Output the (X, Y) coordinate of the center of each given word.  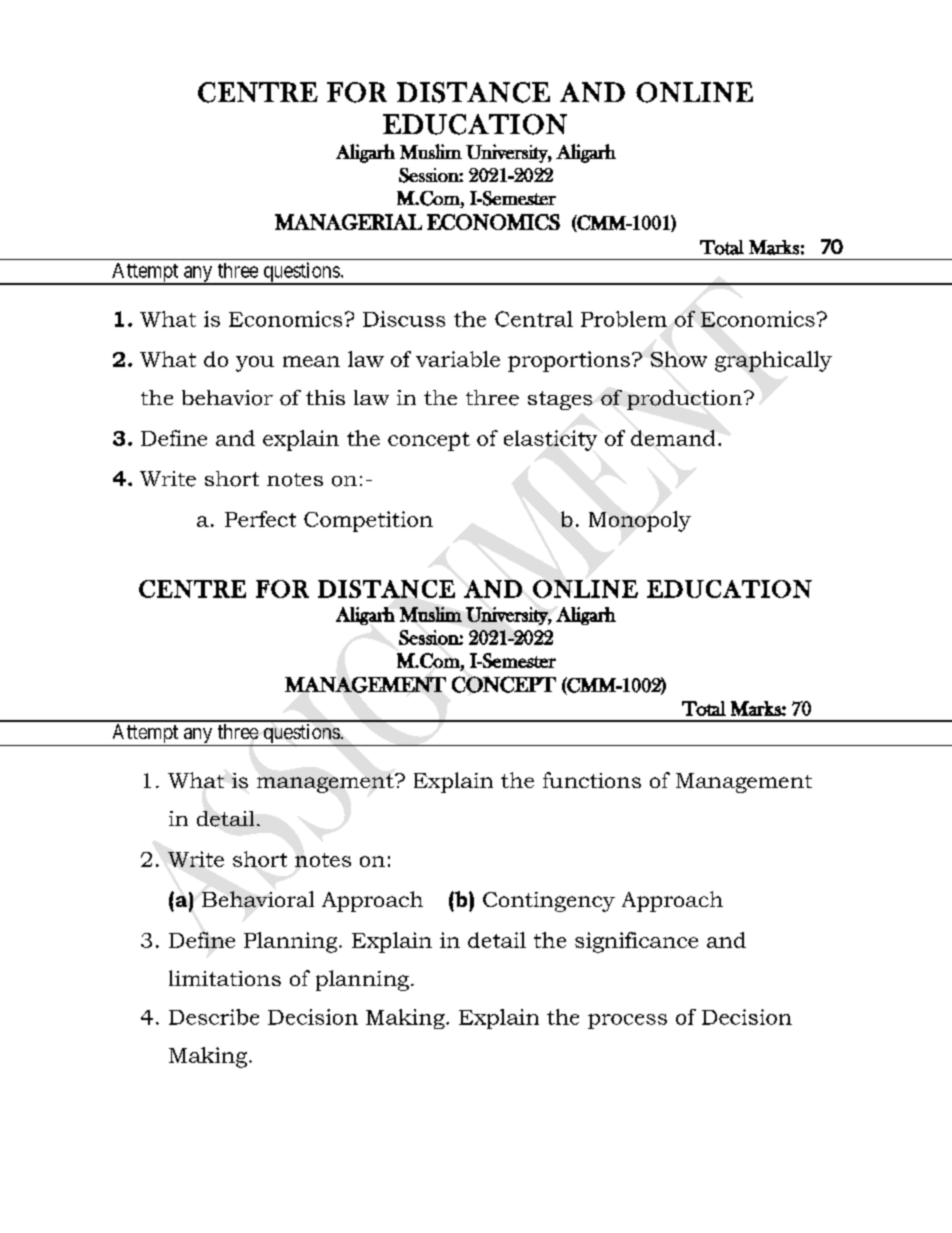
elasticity (550, 440)
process (627, 1021)
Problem (624, 319)
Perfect (260, 519)
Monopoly (640, 521)
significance (636, 942)
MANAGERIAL (348, 222)
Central (534, 319)
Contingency (549, 902)
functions (592, 780)
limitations (225, 978)
